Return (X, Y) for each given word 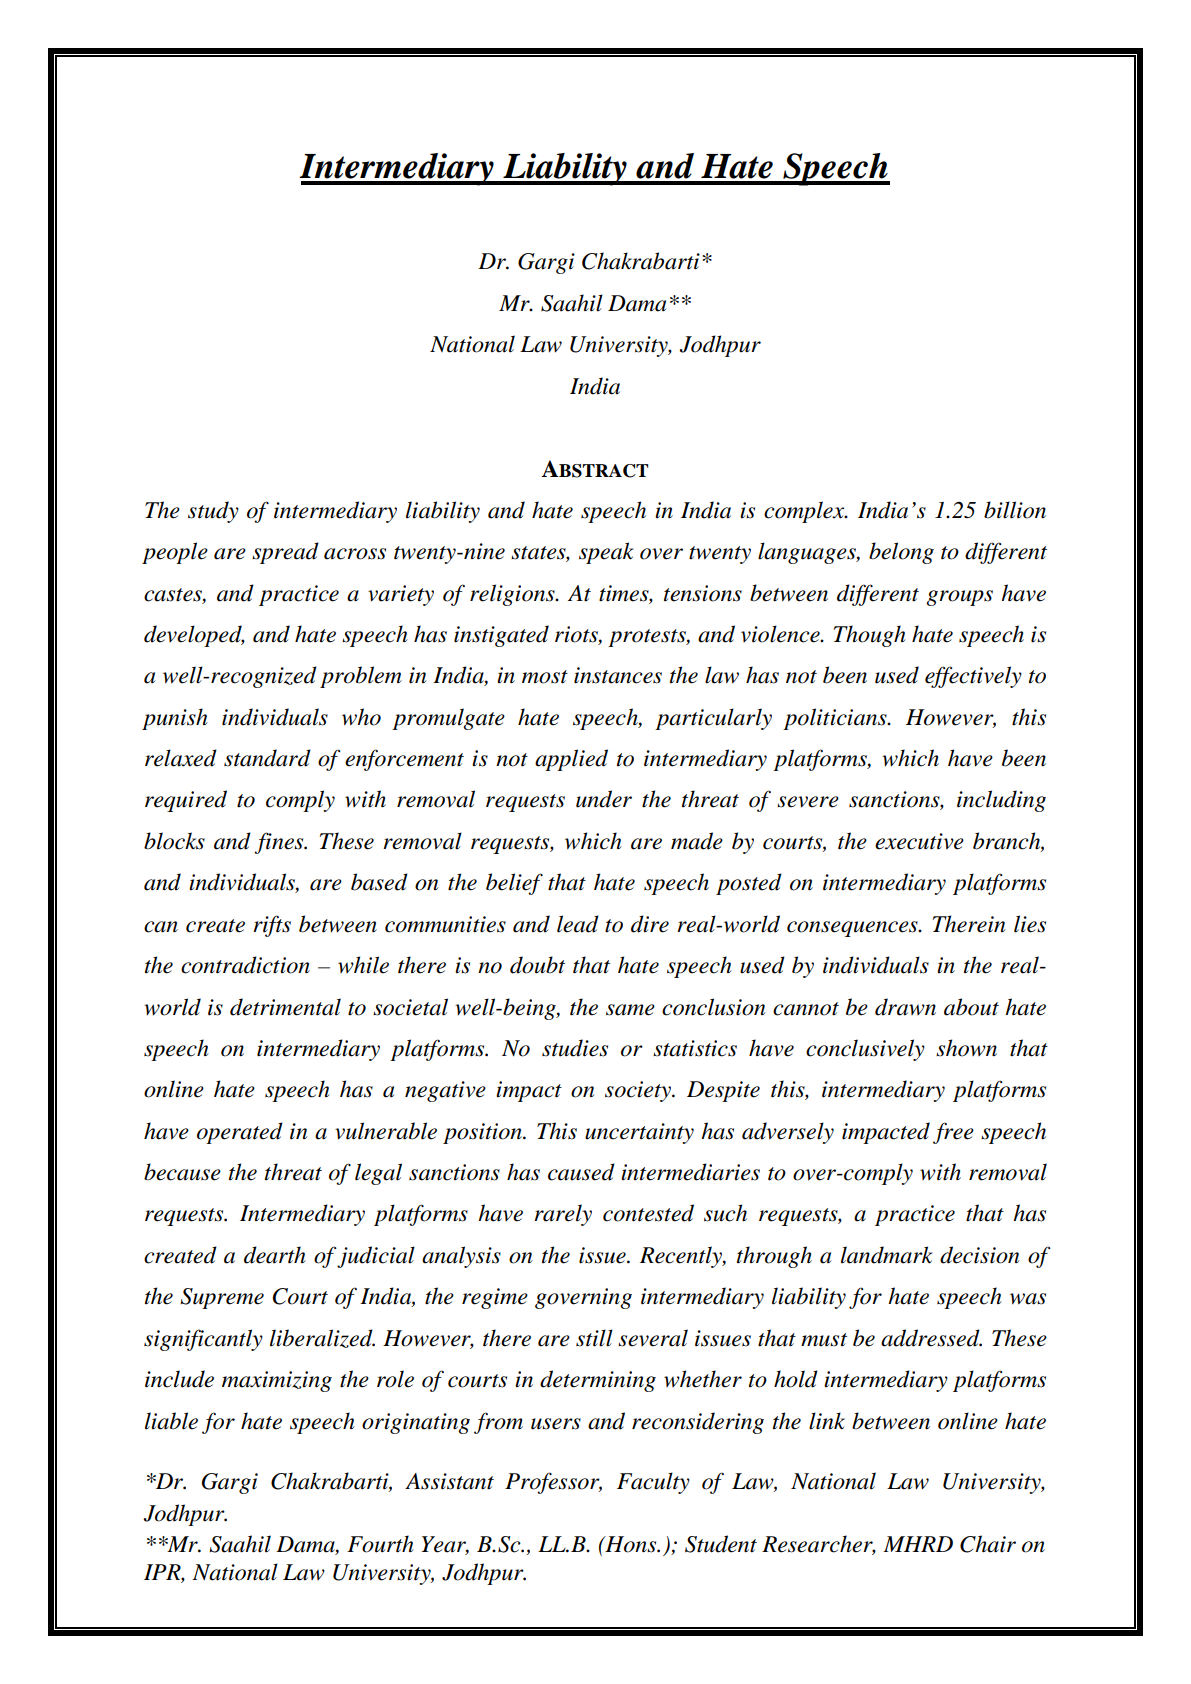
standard (267, 758)
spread (285, 553)
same (630, 1010)
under (604, 799)
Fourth (380, 1544)
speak (606, 553)
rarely (563, 1215)
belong (901, 553)
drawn (905, 1007)
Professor (553, 1483)
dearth (275, 1255)
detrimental (285, 1007)
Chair (988, 1544)
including (1001, 801)
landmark (887, 1255)
